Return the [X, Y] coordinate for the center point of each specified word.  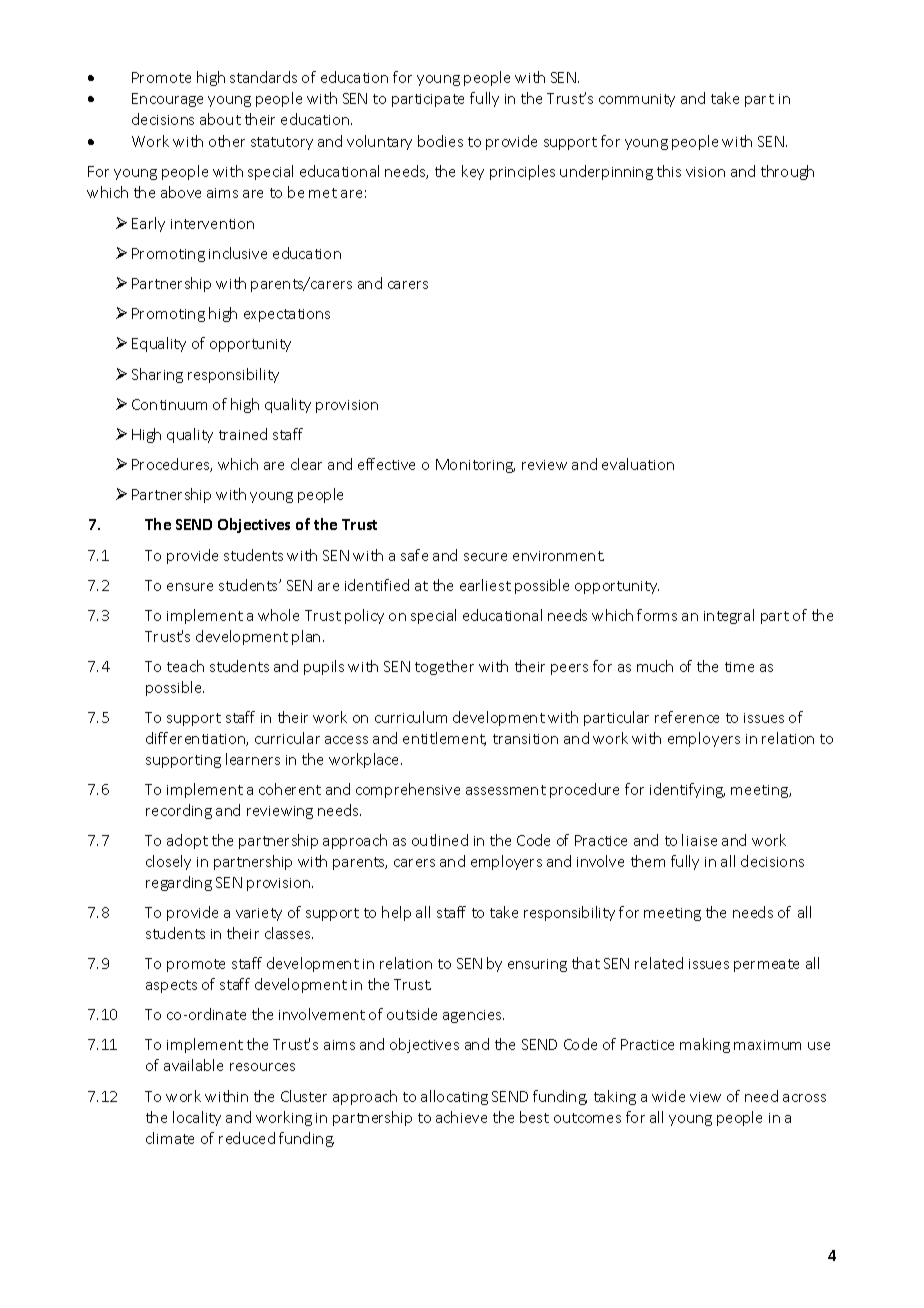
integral [729, 616]
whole [278, 615]
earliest [485, 585]
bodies [440, 141]
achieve [461, 1117]
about [220, 119]
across [804, 1098]
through [787, 172]
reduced [247, 1138]
